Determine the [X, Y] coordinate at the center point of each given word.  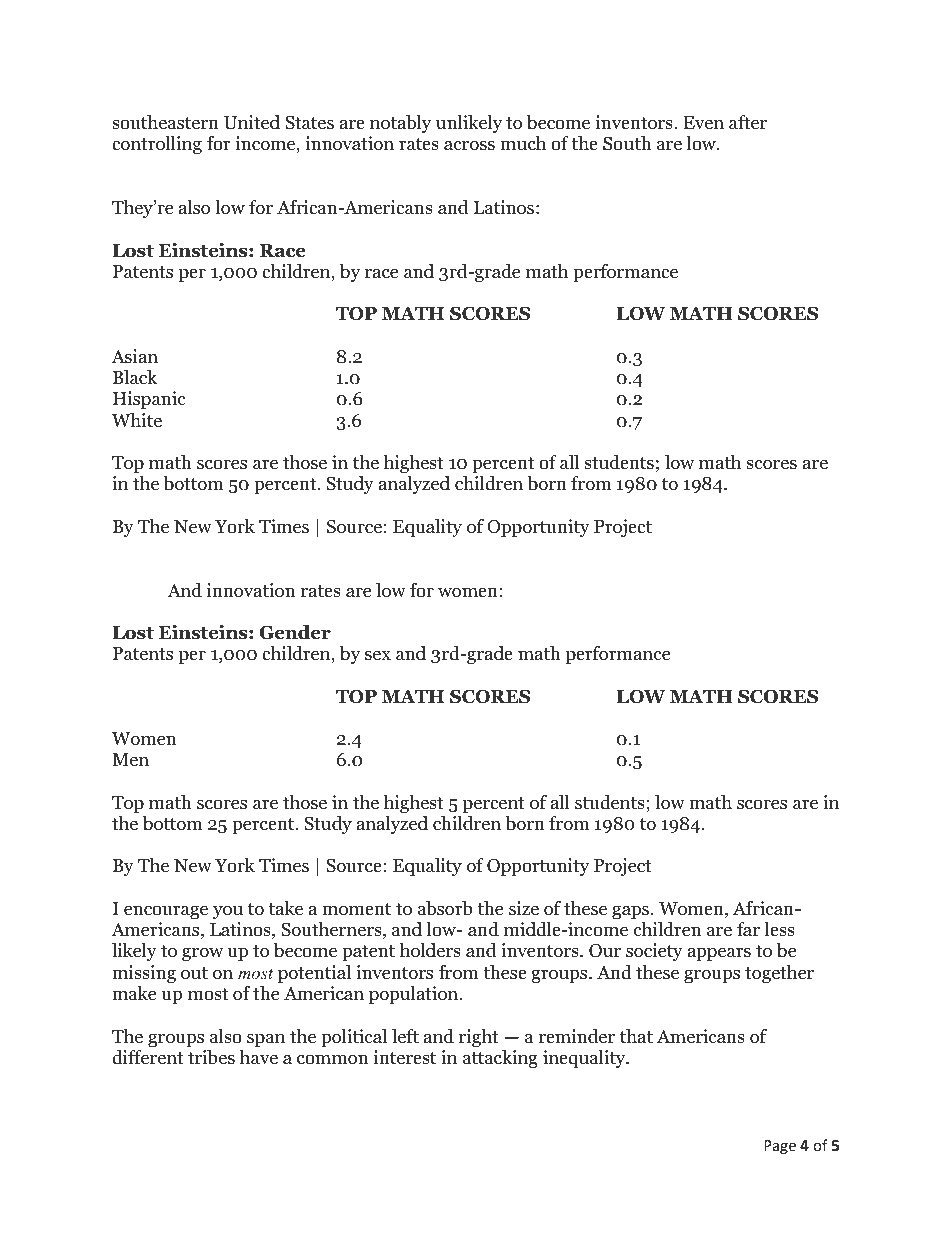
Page [780, 1147]
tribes [211, 1057]
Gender [295, 632]
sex [378, 655]
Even [703, 122]
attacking [500, 1059]
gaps [632, 912]
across [469, 145]
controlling [157, 145]
